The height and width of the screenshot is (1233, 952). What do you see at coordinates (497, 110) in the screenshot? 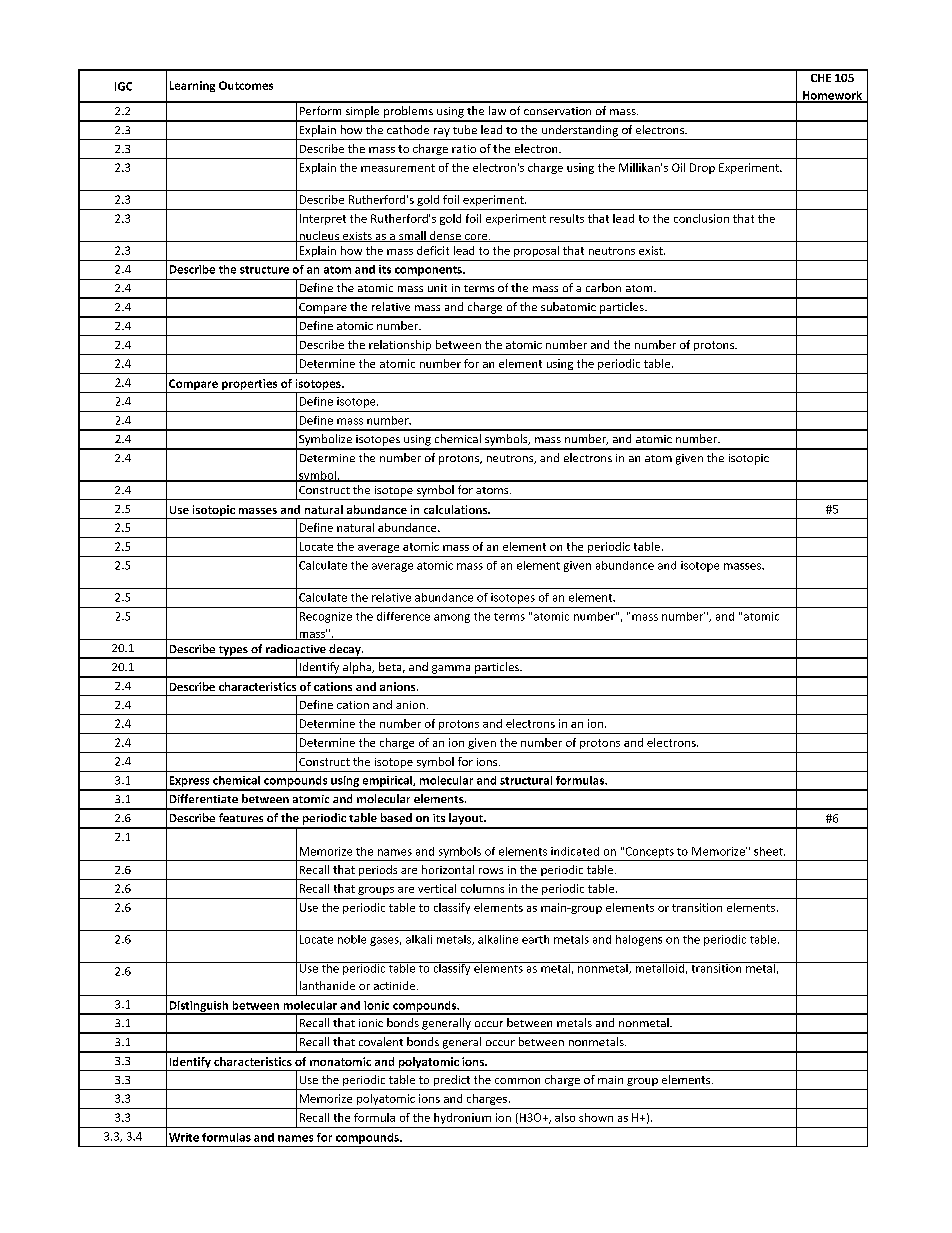
I see `law` at bounding box center [497, 110].
